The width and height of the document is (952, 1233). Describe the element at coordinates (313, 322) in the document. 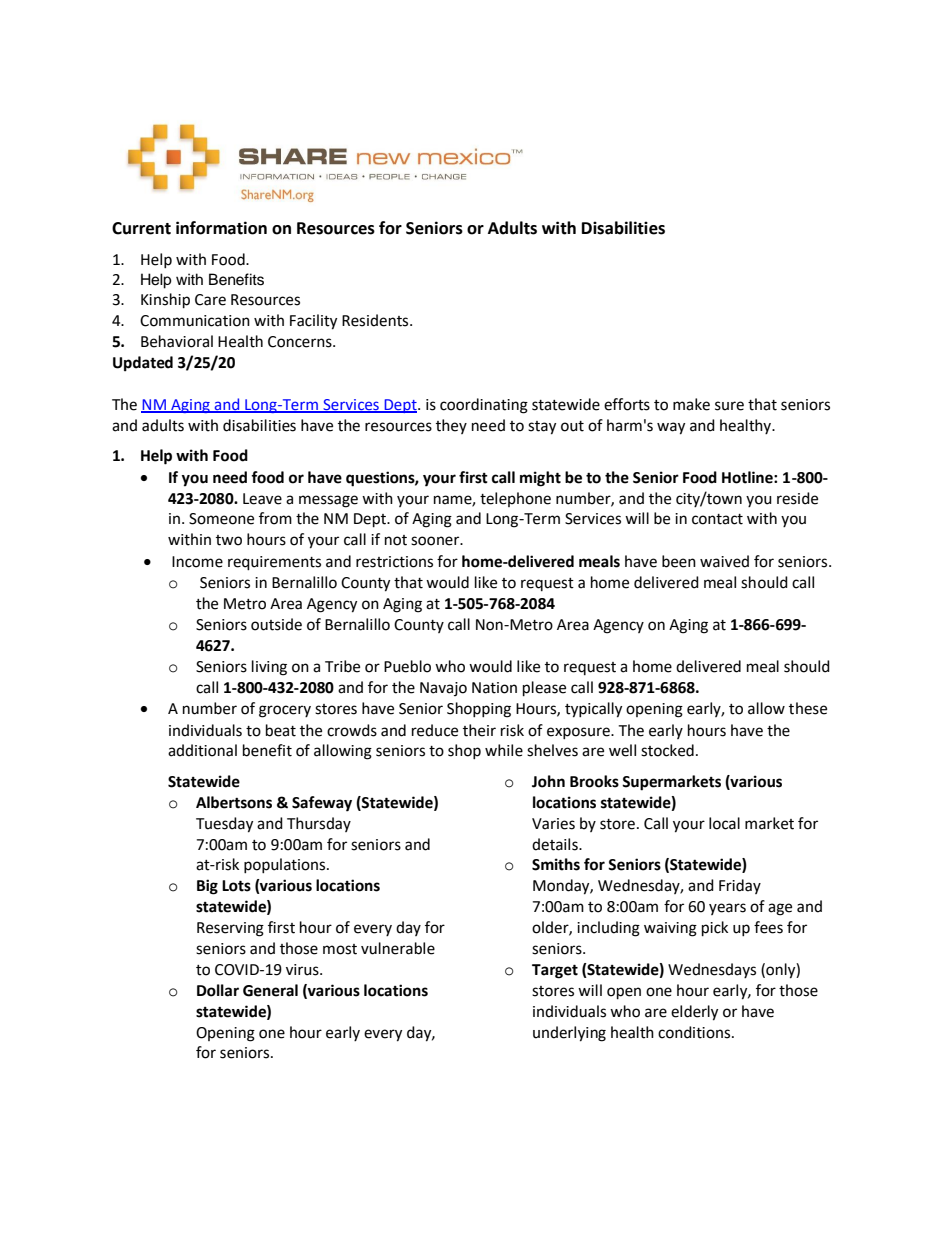

I see `Facility` at that location.
